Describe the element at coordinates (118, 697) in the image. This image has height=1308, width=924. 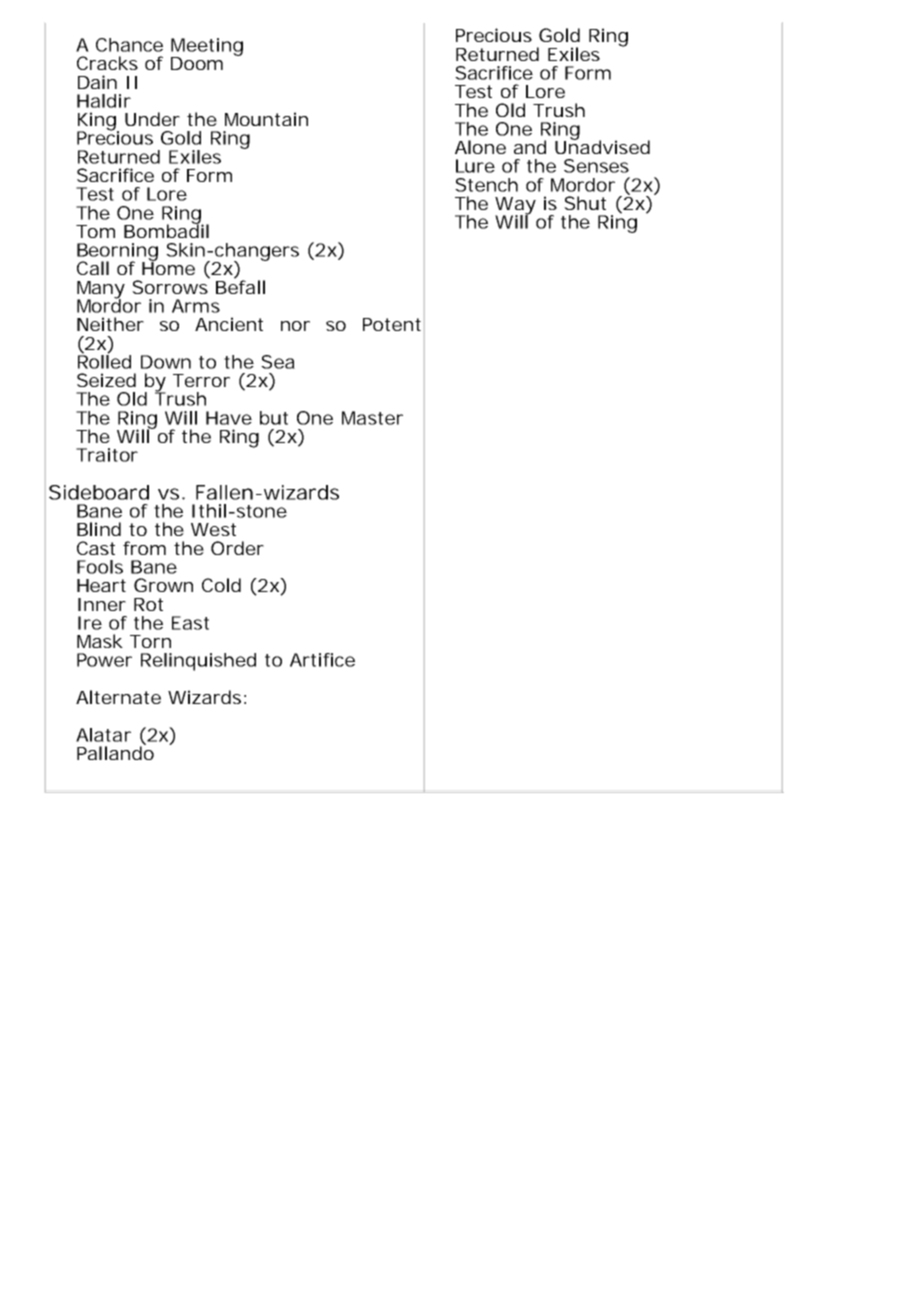
I see `Alternate` at that location.
